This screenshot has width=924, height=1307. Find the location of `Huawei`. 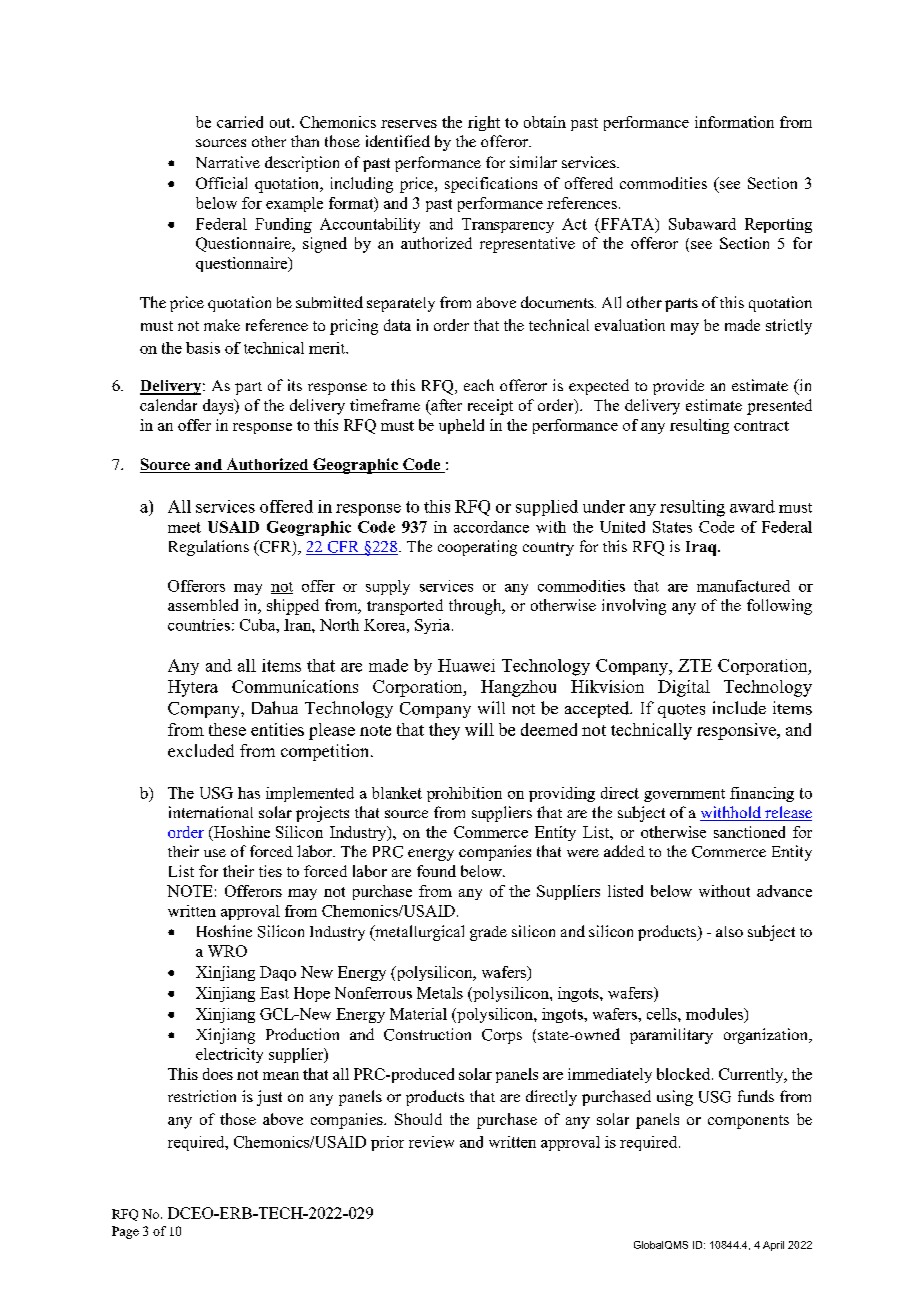

Huawei is located at coordinates (466, 665).
